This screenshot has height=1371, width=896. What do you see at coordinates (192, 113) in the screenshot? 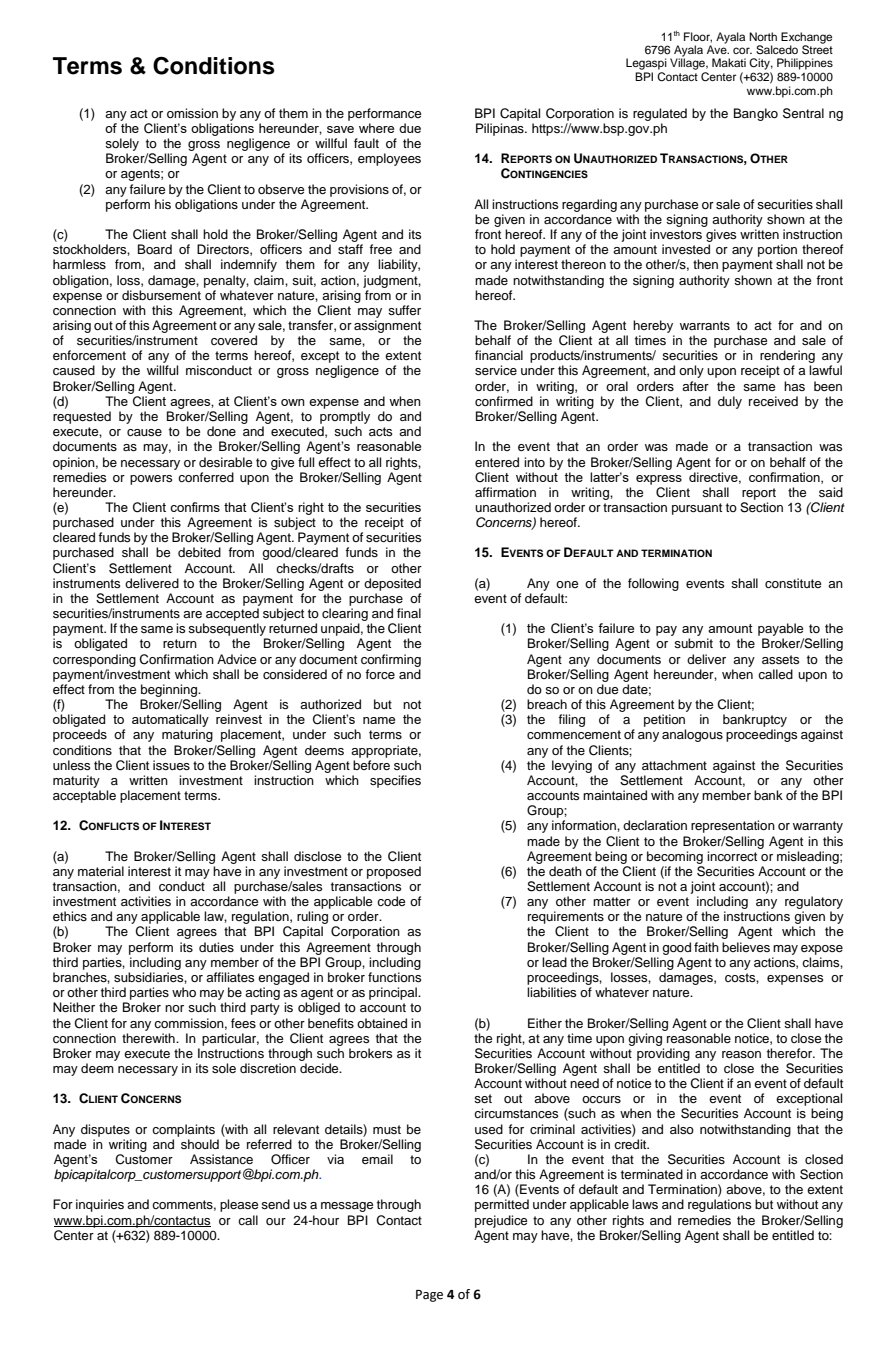
I see `omission` at bounding box center [192, 113].
